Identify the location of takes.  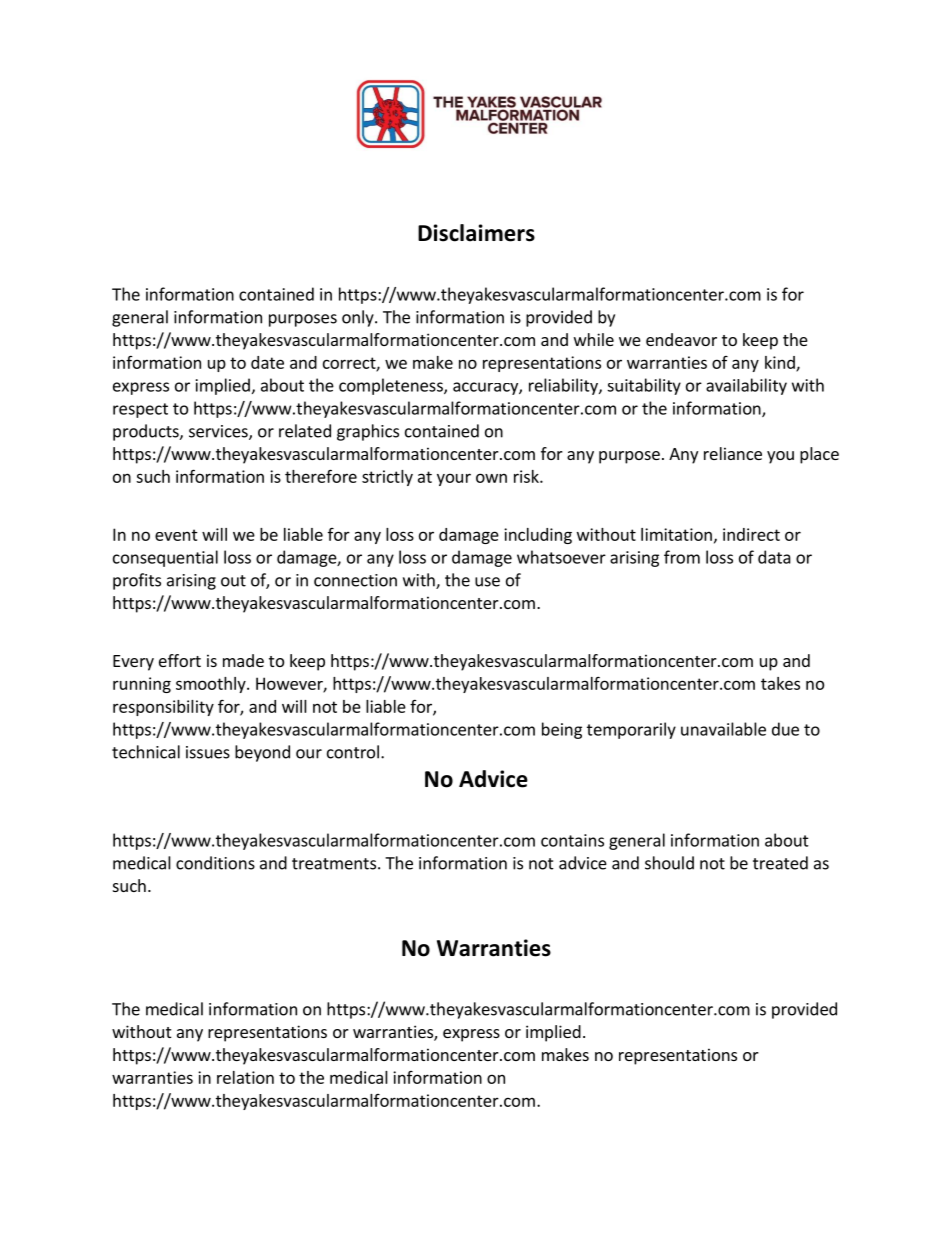
(780, 683).
